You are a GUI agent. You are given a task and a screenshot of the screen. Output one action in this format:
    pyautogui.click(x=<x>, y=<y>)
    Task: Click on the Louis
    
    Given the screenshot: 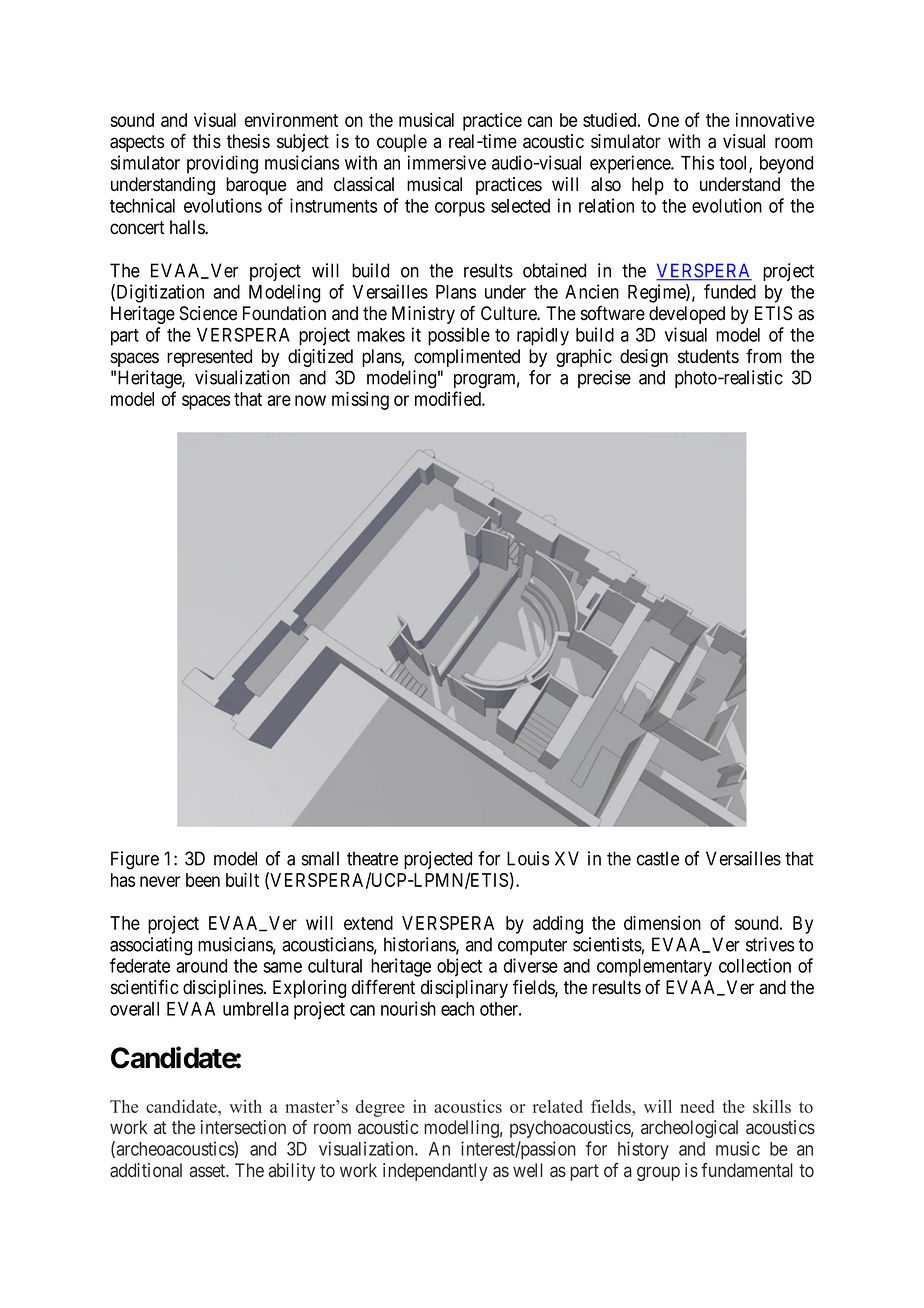 What is the action you would take?
    pyautogui.click(x=528, y=858)
